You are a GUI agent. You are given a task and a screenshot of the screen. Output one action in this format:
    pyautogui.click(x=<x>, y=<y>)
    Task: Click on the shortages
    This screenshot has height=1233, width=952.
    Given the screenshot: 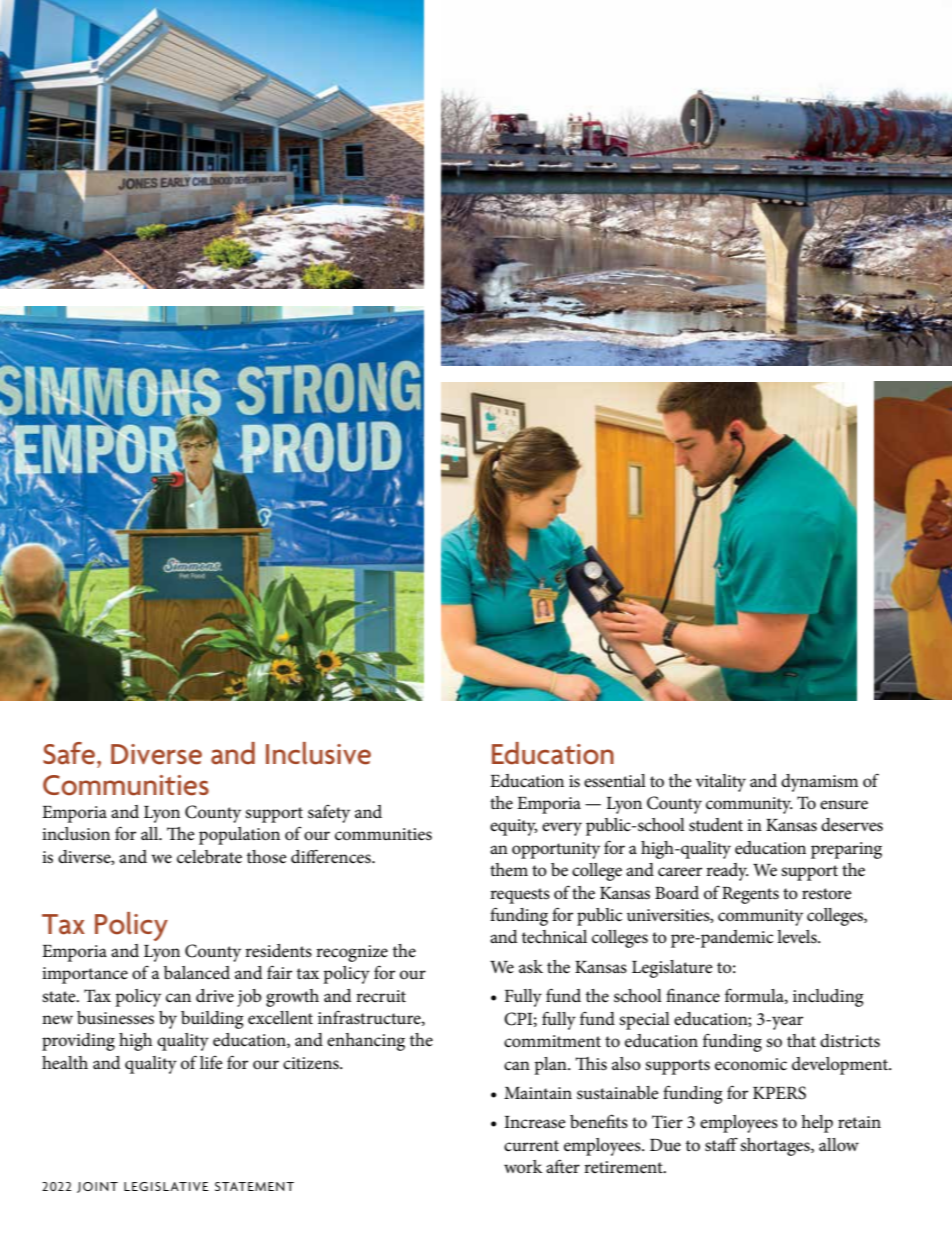 What is the action you would take?
    pyautogui.click(x=776, y=1147)
